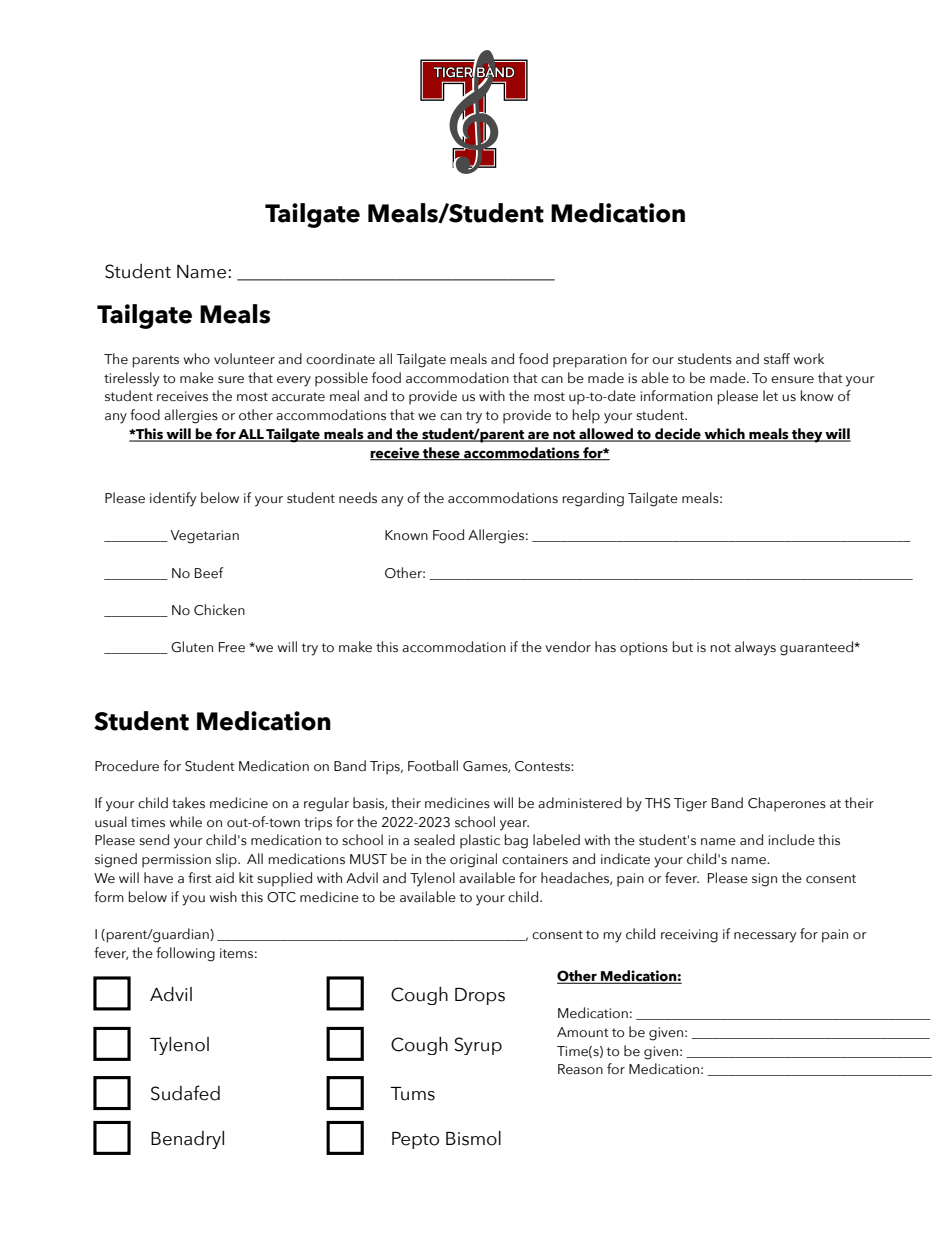  What do you see at coordinates (473, 1138) in the screenshot?
I see `Bismol` at bounding box center [473, 1138].
